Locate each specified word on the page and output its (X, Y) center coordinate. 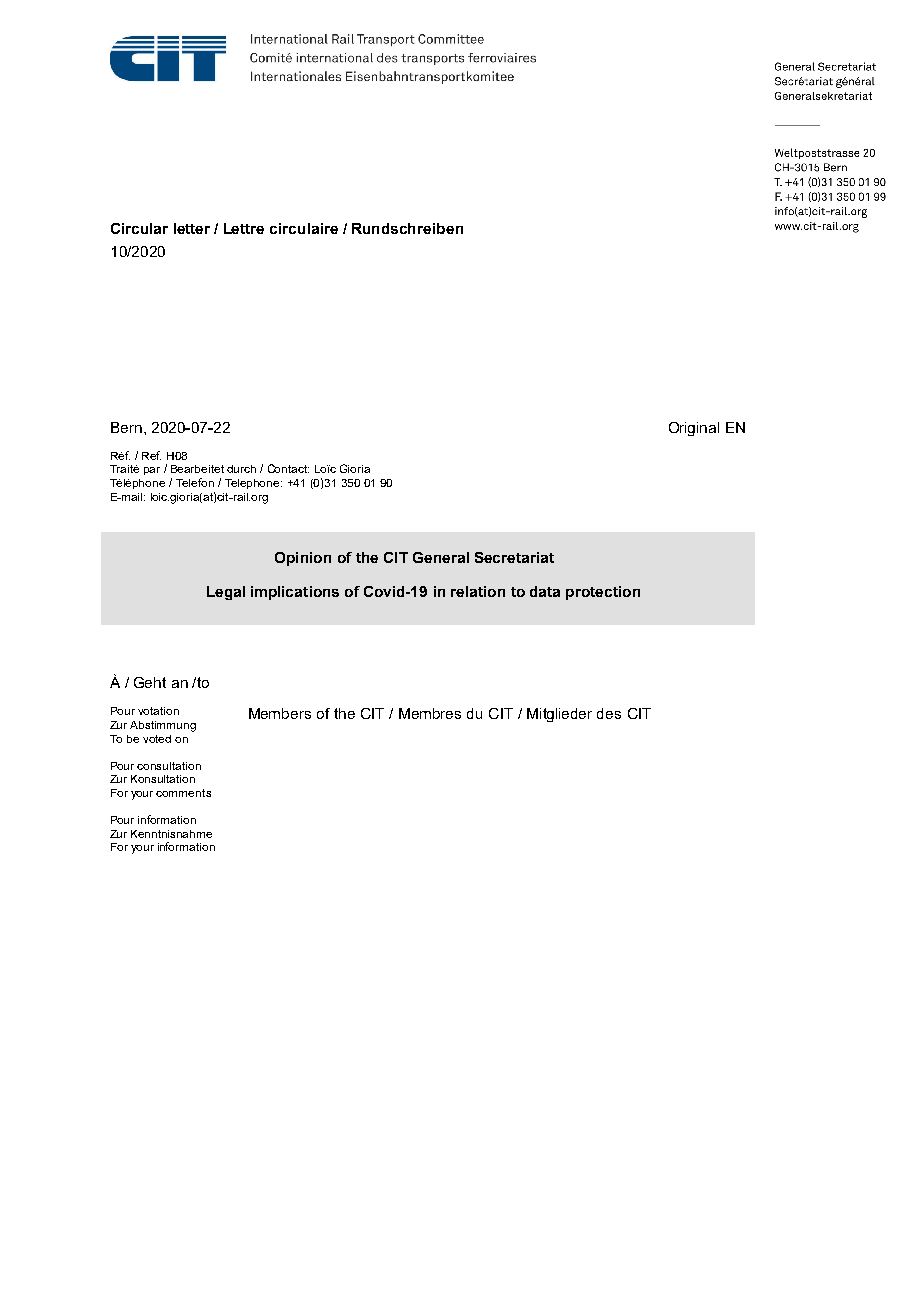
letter (192, 228)
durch (241, 469)
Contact (288, 468)
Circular (139, 228)
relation (478, 591)
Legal (226, 593)
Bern (126, 427)
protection (603, 593)
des (609, 713)
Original (694, 429)
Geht (150, 682)
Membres (430, 713)
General (441, 557)
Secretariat (514, 557)
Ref (151, 455)
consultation (169, 766)
